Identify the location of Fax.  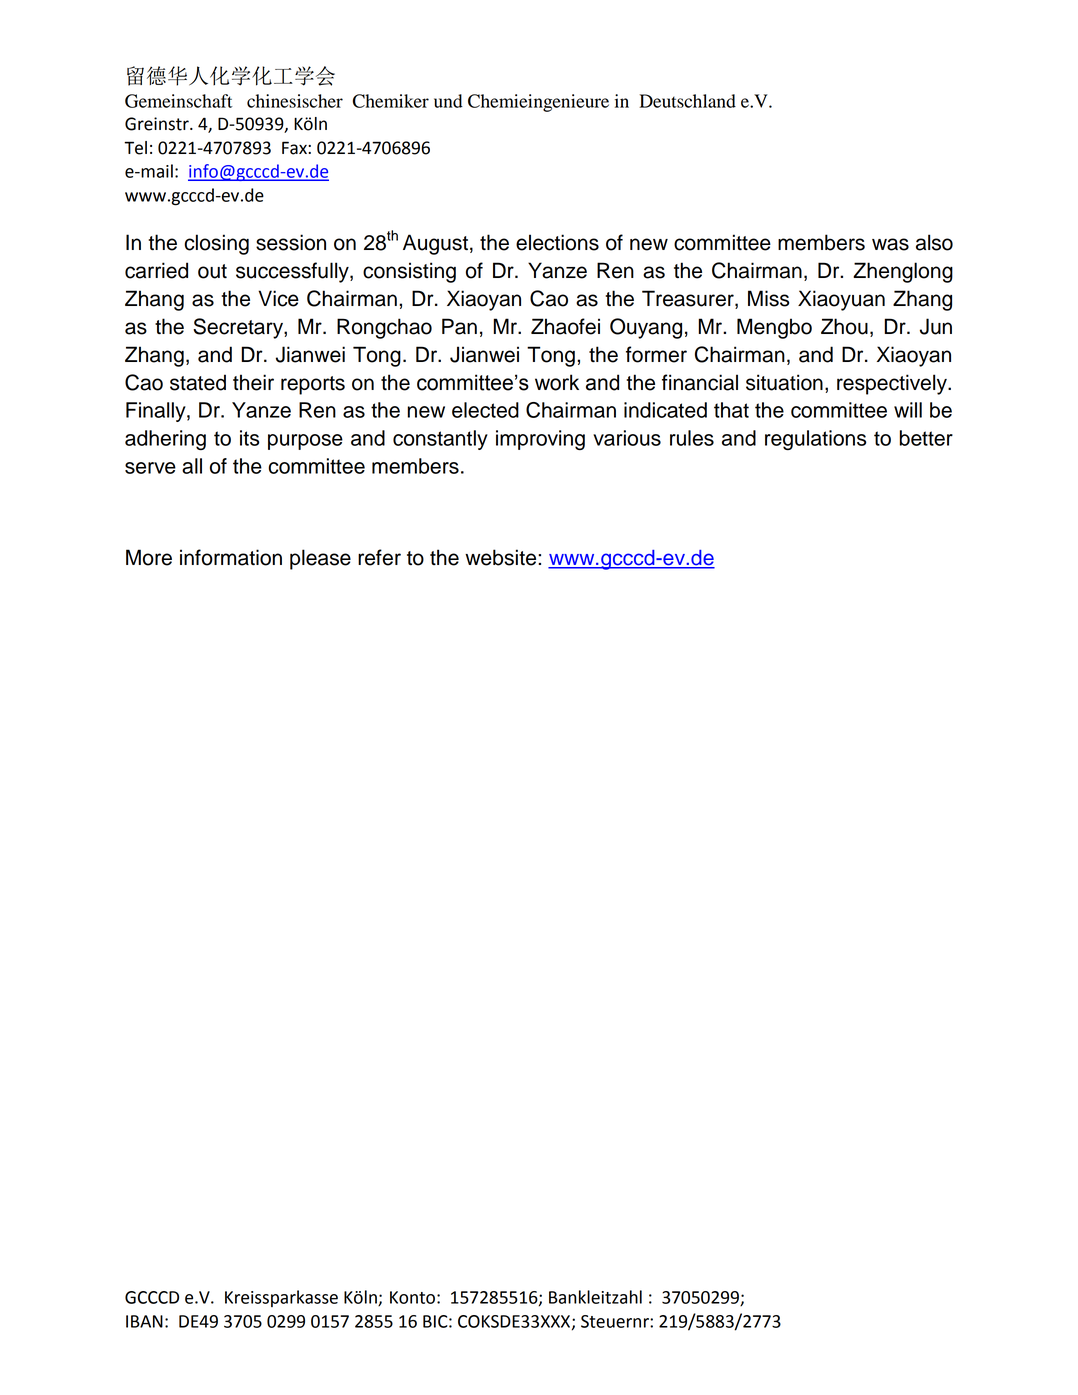
(295, 148).
